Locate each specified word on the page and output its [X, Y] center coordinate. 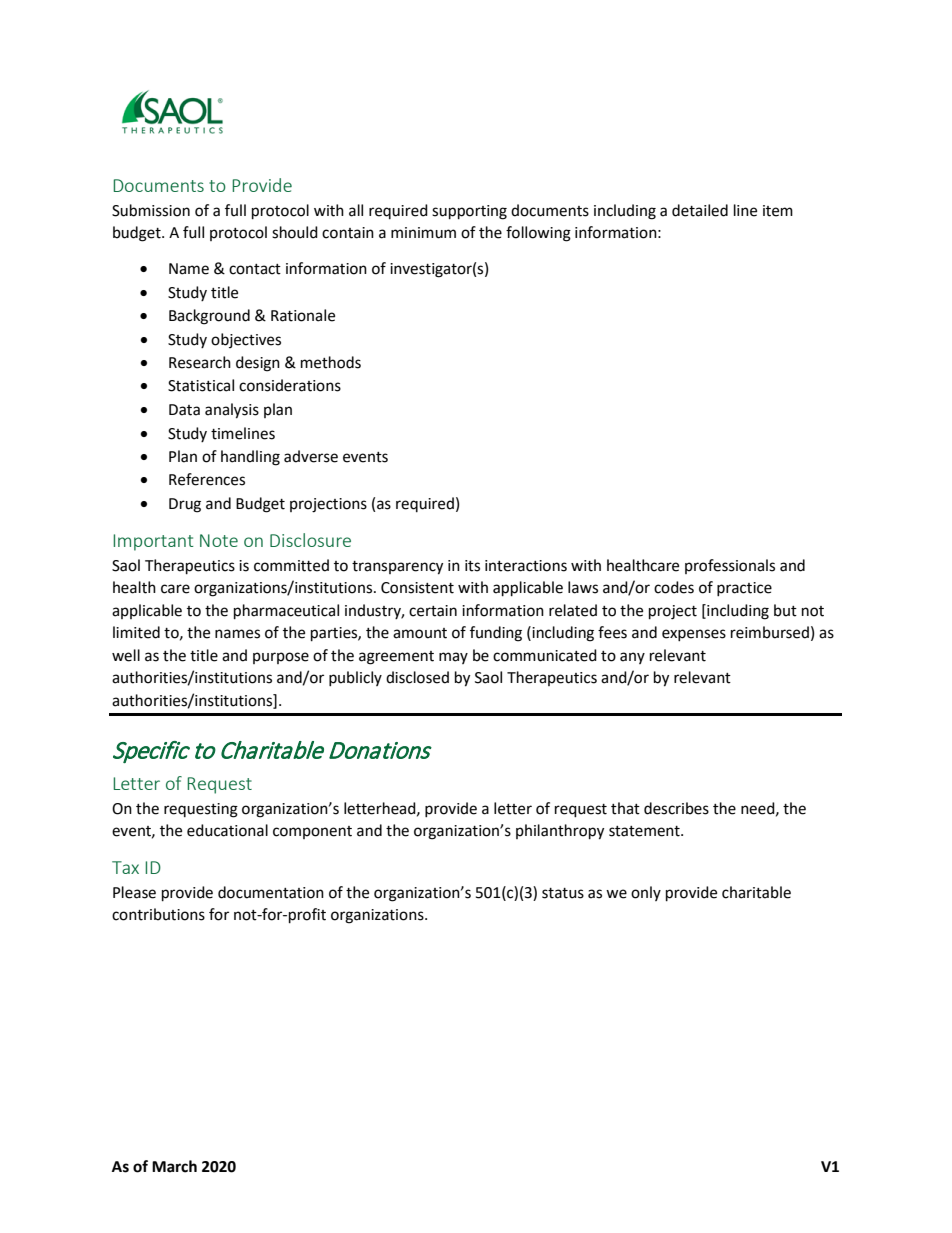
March [174, 1166]
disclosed [417, 677]
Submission [151, 210]
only [646, 893]
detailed [700, 210]
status [563, 893]
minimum [423, 233]
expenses [694, 635]
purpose [281, 658]
